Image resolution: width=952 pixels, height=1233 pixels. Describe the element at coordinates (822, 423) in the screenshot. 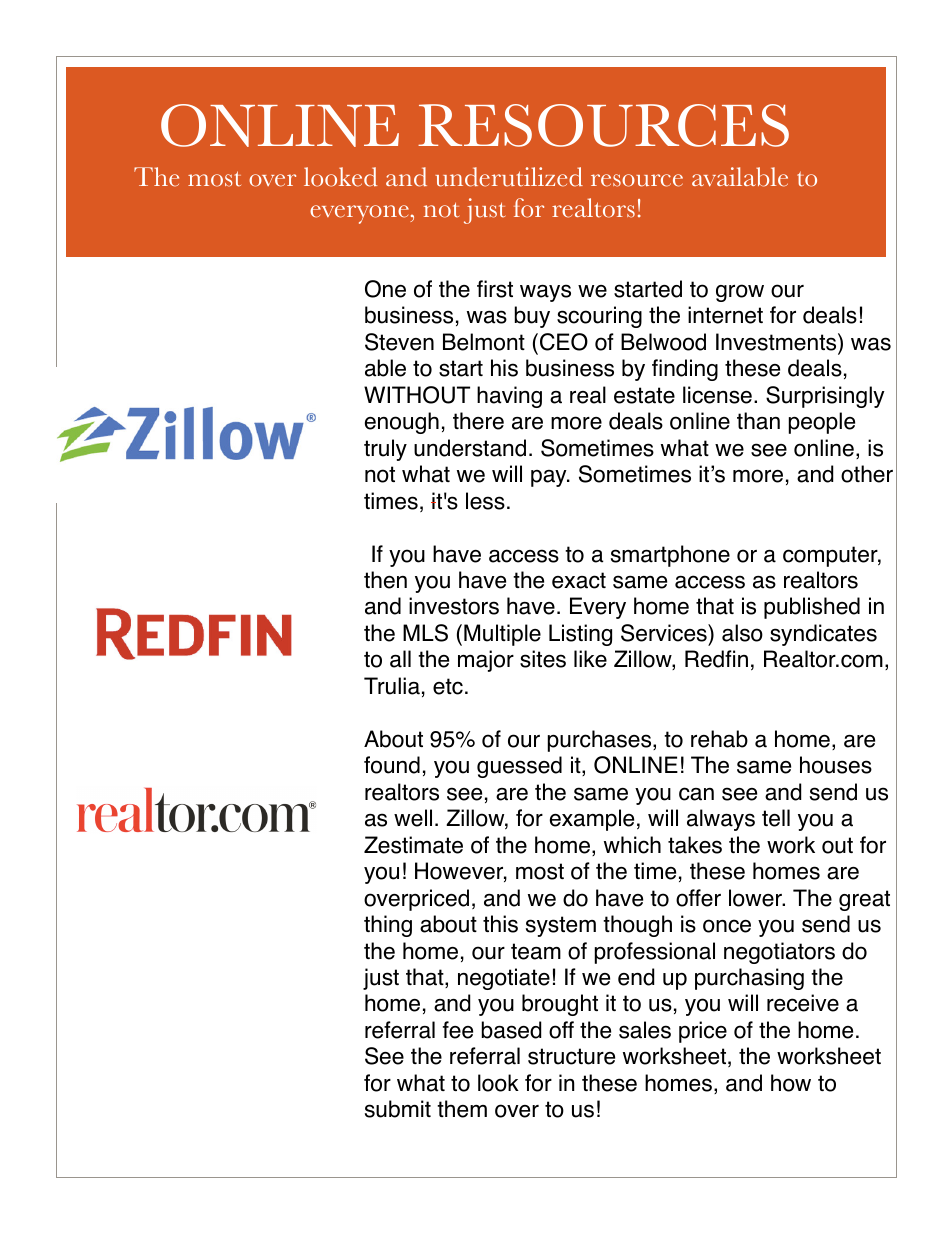

I see `people` at that location.
